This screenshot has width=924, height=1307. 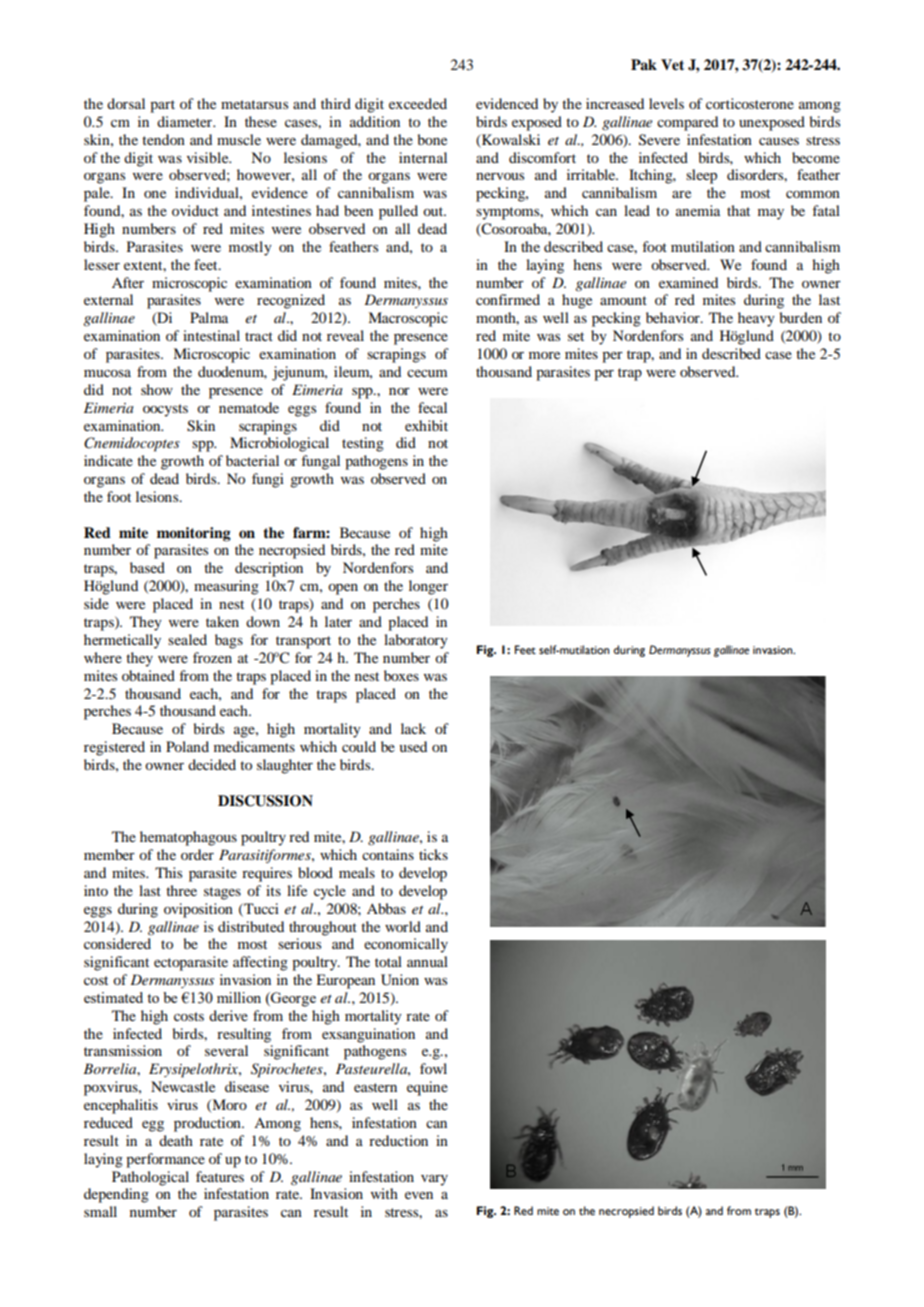 What do you see at coordinates (165, 1160) in the screenshot?
I see `performance` at bounding box center [165, 1160].
